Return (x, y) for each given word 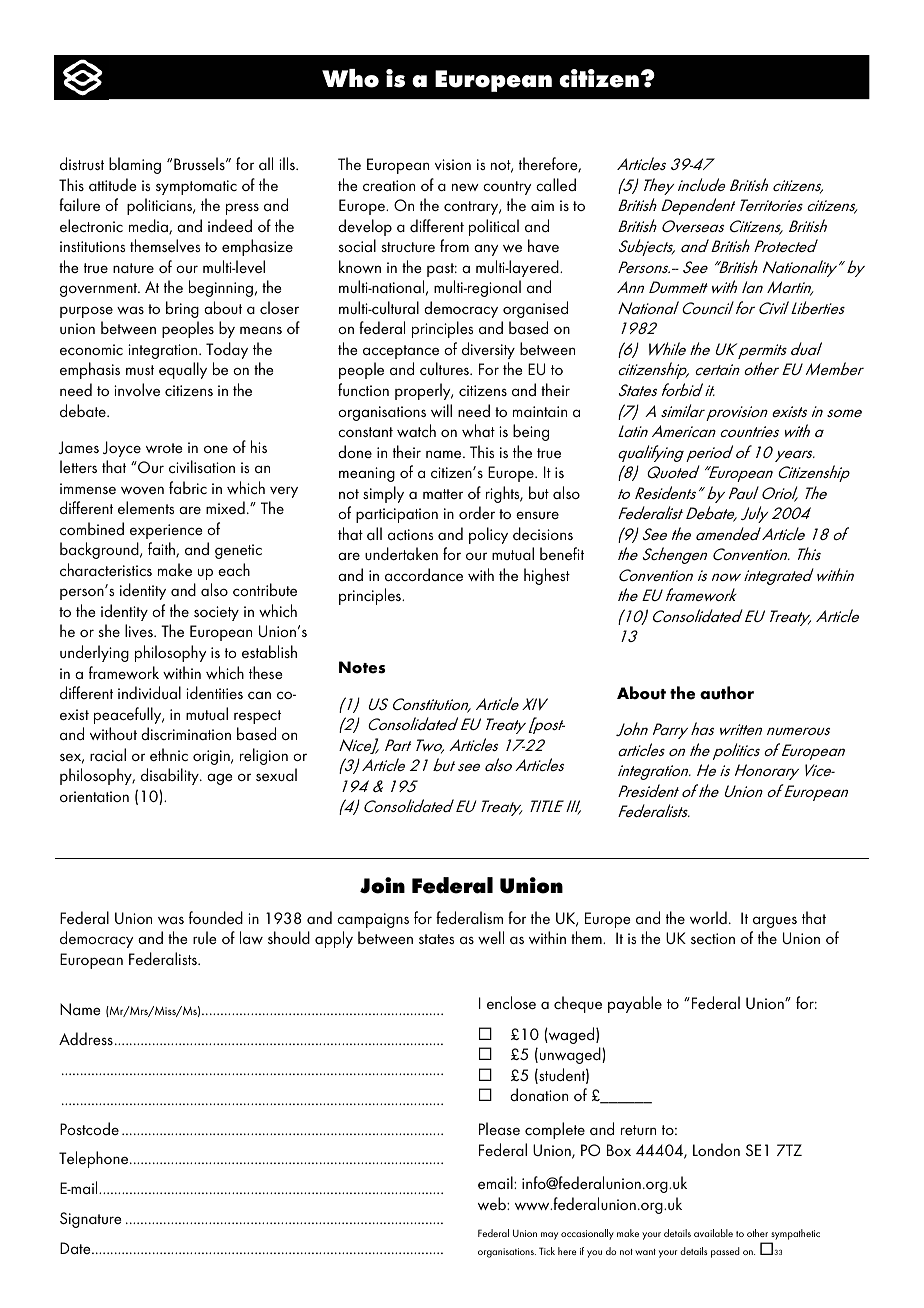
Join (382, 885)
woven (142, 490)
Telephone (95, 1159)
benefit (562, 553)
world (708, 917)
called (556, 184)
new (465, 187)
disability (171, 776)
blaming (135, 165)
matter (443, 494)
